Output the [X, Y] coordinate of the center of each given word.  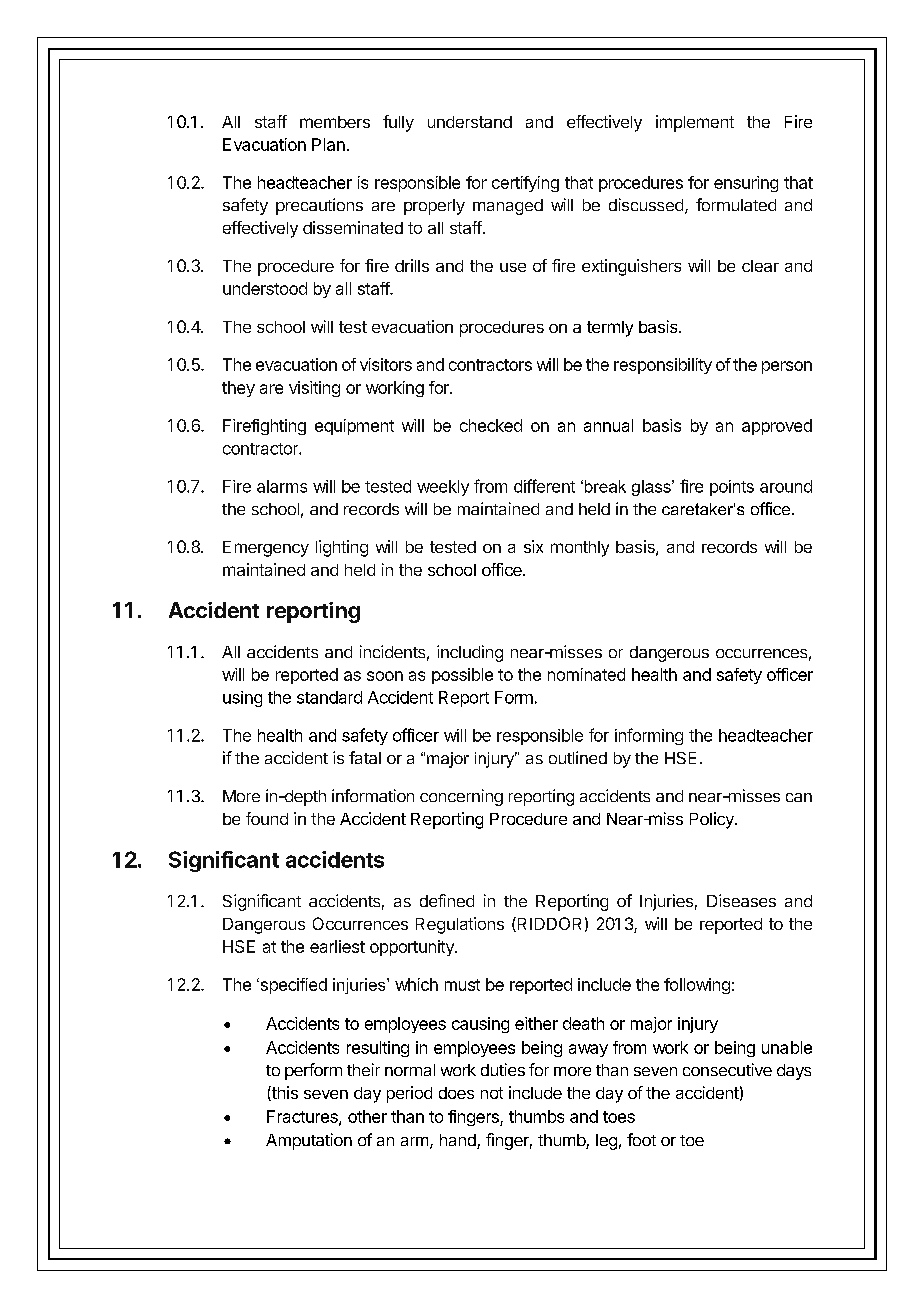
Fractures [303, 1117]
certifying [525, 184]
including [470, 653]
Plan [328, 144]
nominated [586, 674]
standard [329, 697]
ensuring [746, 184]
